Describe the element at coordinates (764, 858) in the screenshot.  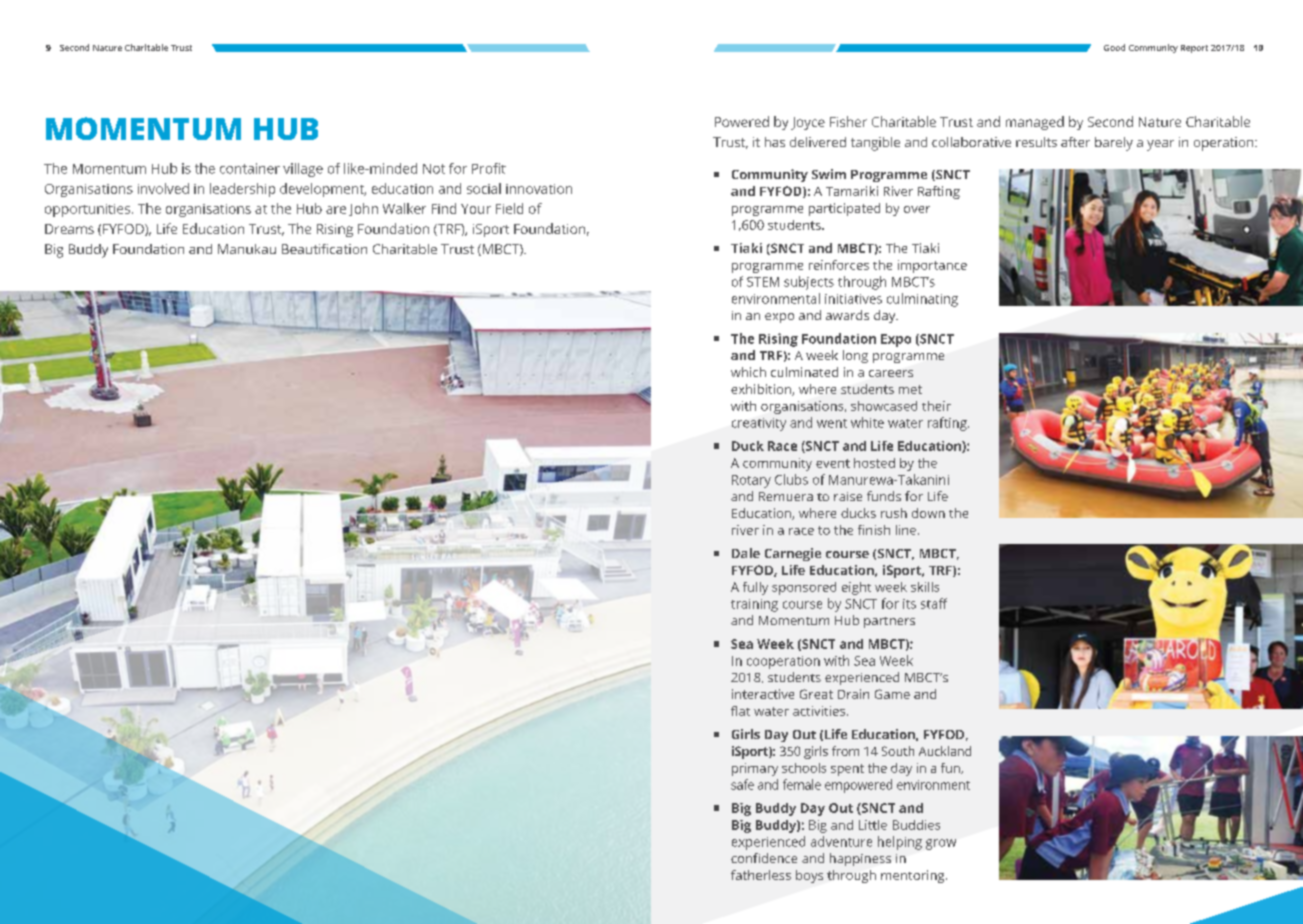
I see `confidence` at that location.
